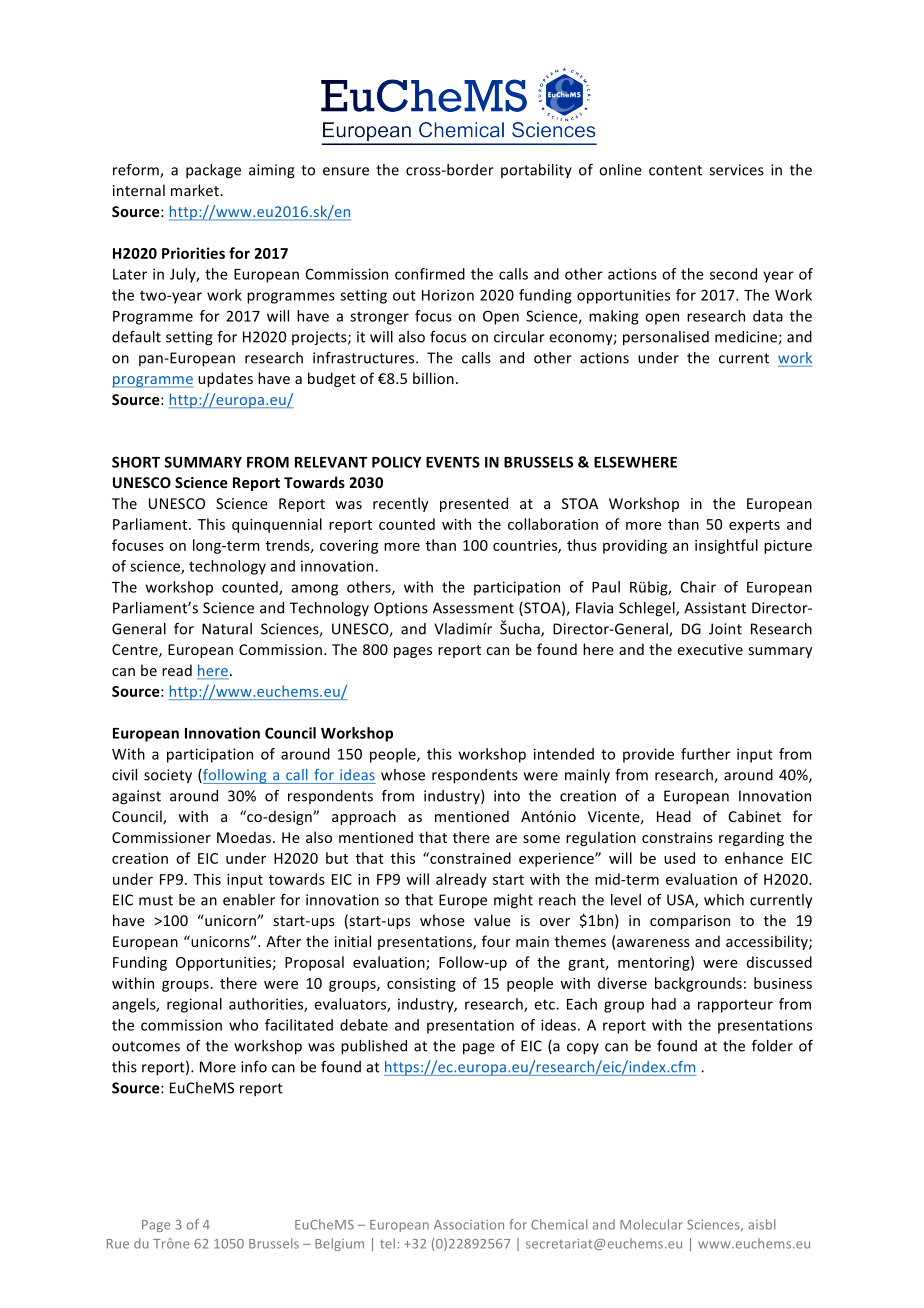 The image size is (924, 1308). Describe the element at coordinates (724, 900) in the image. I see `which` at that location.
